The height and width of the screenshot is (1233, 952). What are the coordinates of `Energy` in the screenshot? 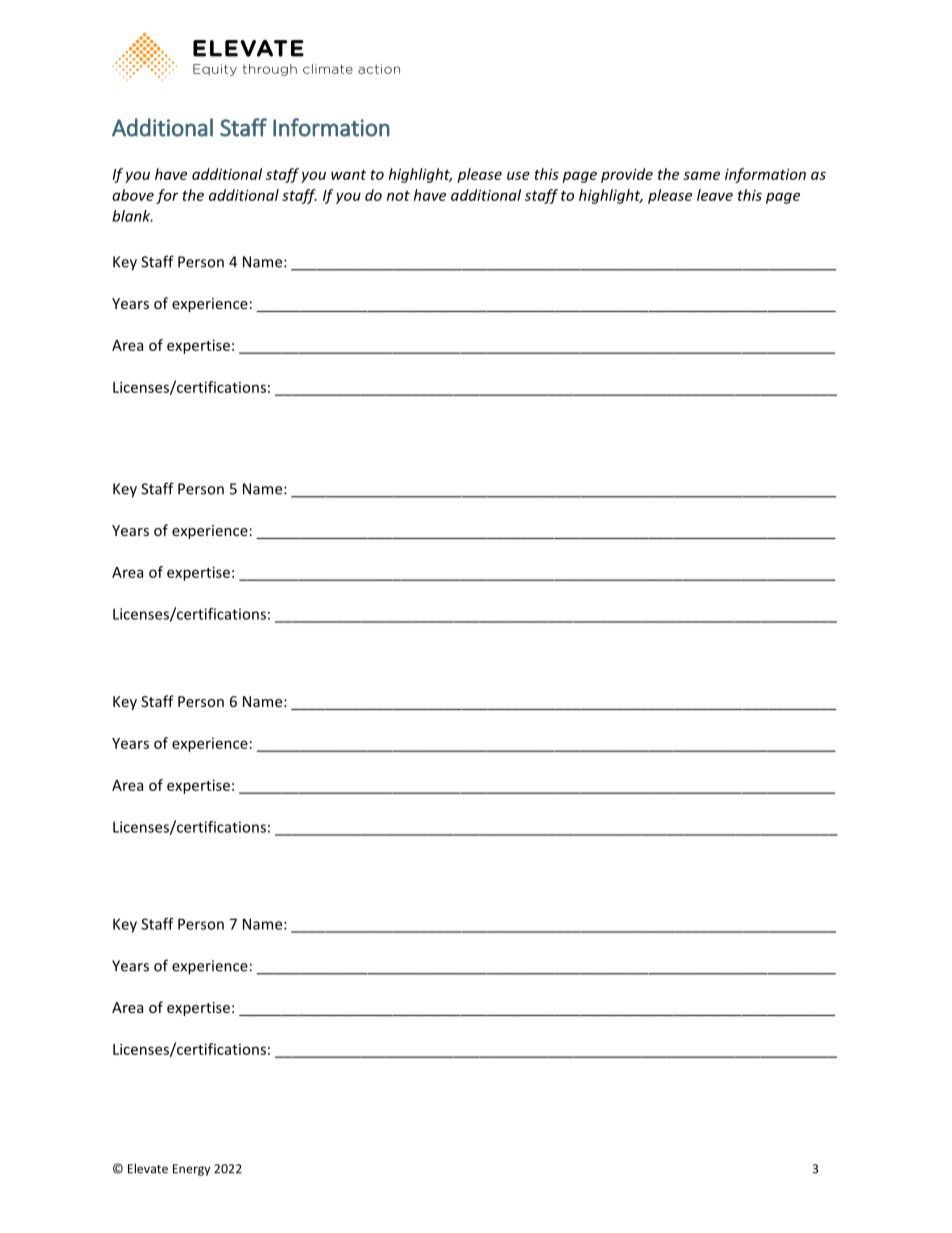 It's located at (191, 1170).
